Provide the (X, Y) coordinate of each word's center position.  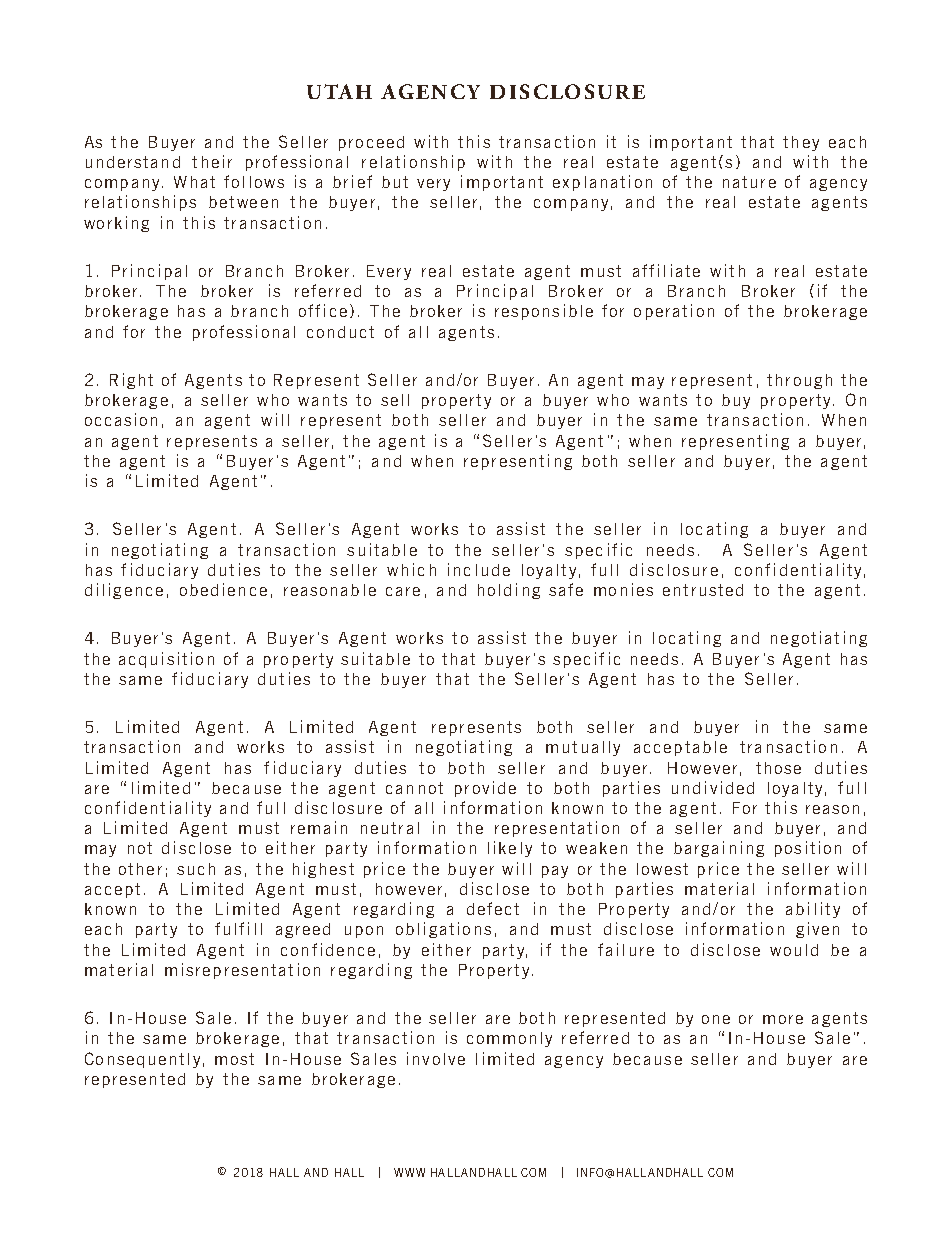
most (234, 1059)
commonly (509, 1039)
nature (749, 182)
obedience (223, 589)
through (799, 381)
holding (509, 591)
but (395, 182)
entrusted (703, 590)
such (196, 869)
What (194, 182)
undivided (713, 787)
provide (485, 789)
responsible (544, 312)
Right (131, 381)
